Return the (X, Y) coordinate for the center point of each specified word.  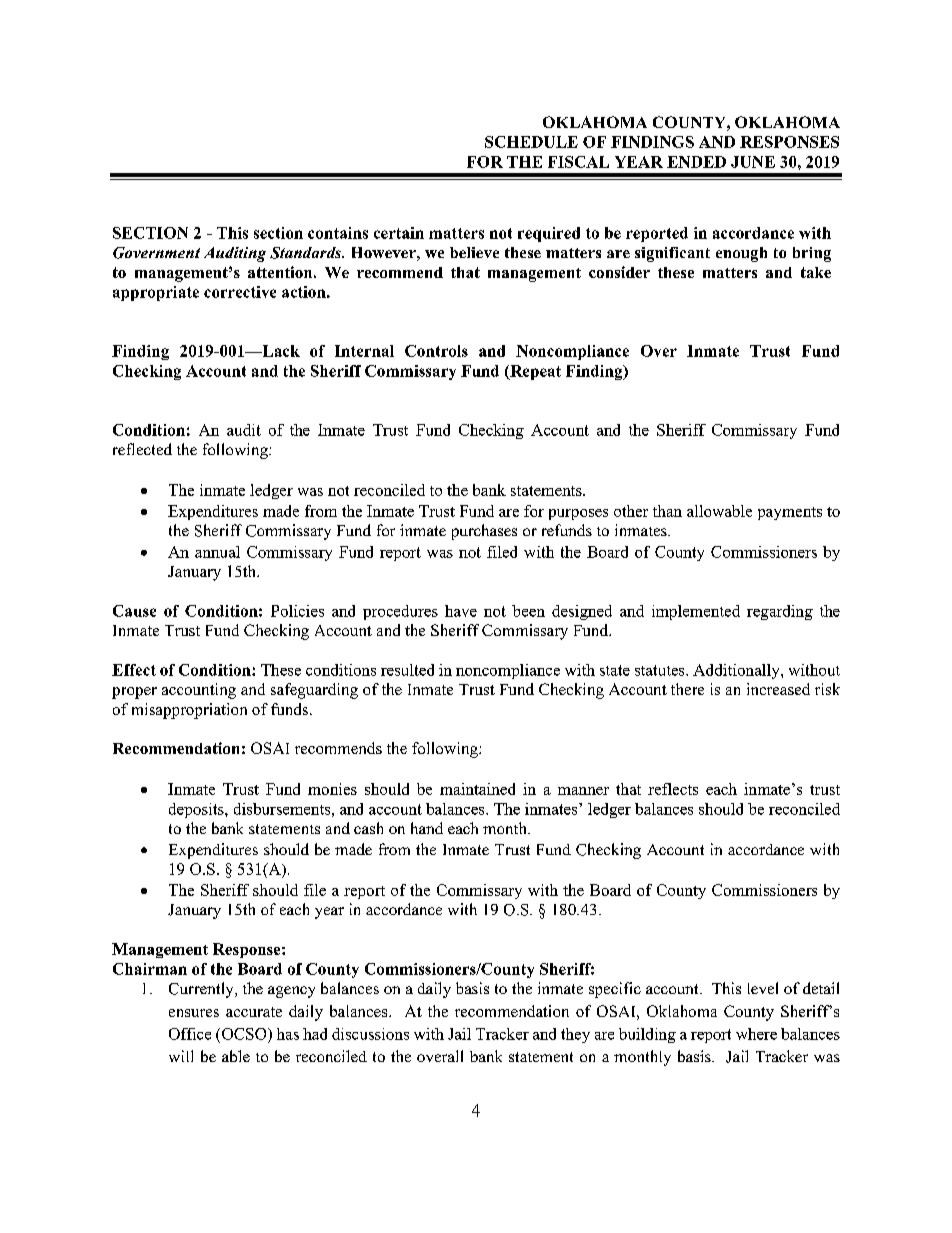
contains (338, 233)
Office (190, 1034)
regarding (780, 612)
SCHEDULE (531, 142)
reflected (142, 449)
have (461, 611)
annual (217, 552)
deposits (197, 810)
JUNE (753, 162)
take (816, 272)
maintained (477, 789)
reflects (673, 789)
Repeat (534, 372)
